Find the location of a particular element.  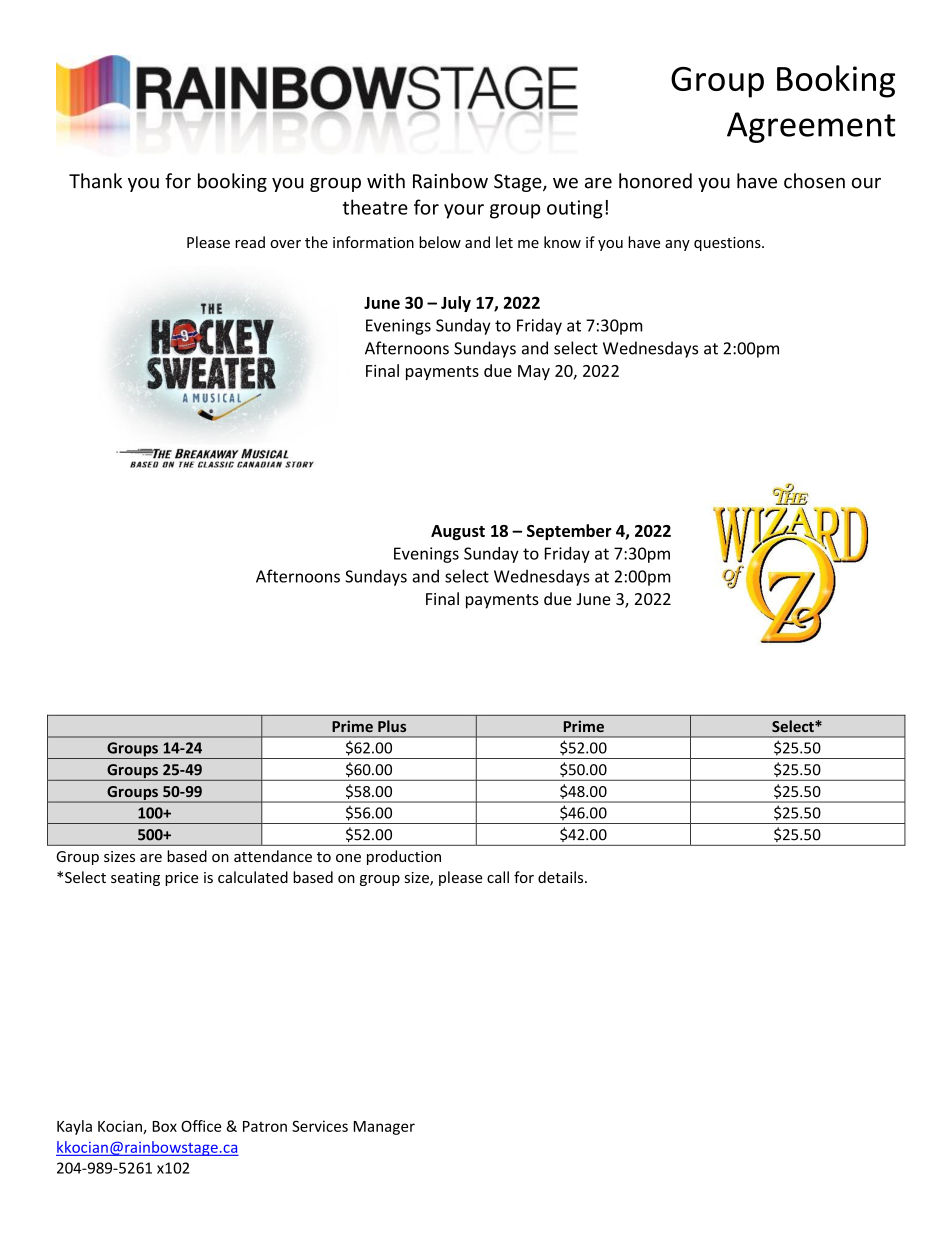

Box is located at coordinates (165, 1126).
